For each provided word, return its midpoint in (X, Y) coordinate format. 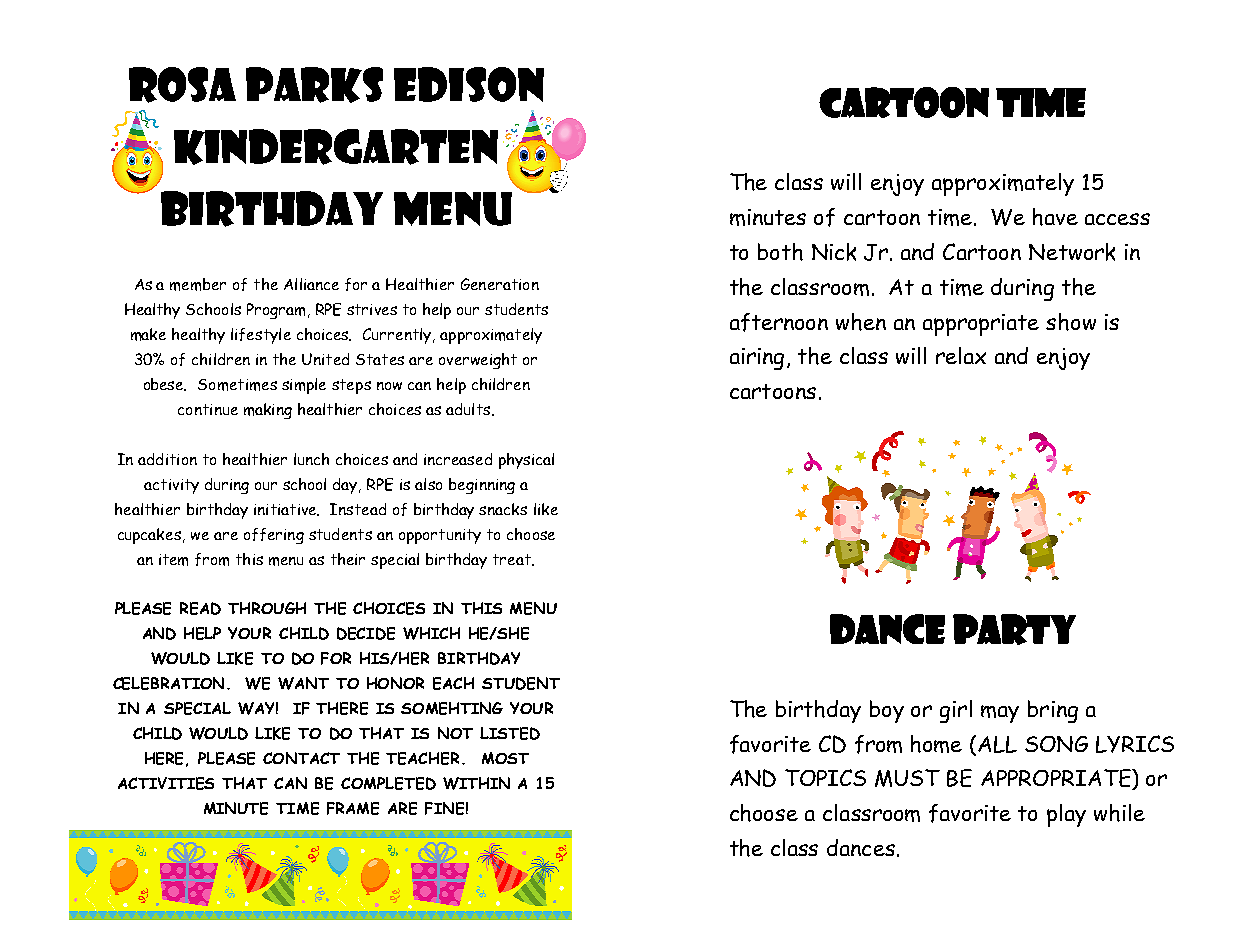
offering (274, 536)
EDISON (469, 84)
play (1066, 815)
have (1055, 217)
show (1071, 322)
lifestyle (261, 336)
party (1014, 629)
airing (757, 359)
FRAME (353, 808)
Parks (314, 85)
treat (513, 560)
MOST (505, 758)
